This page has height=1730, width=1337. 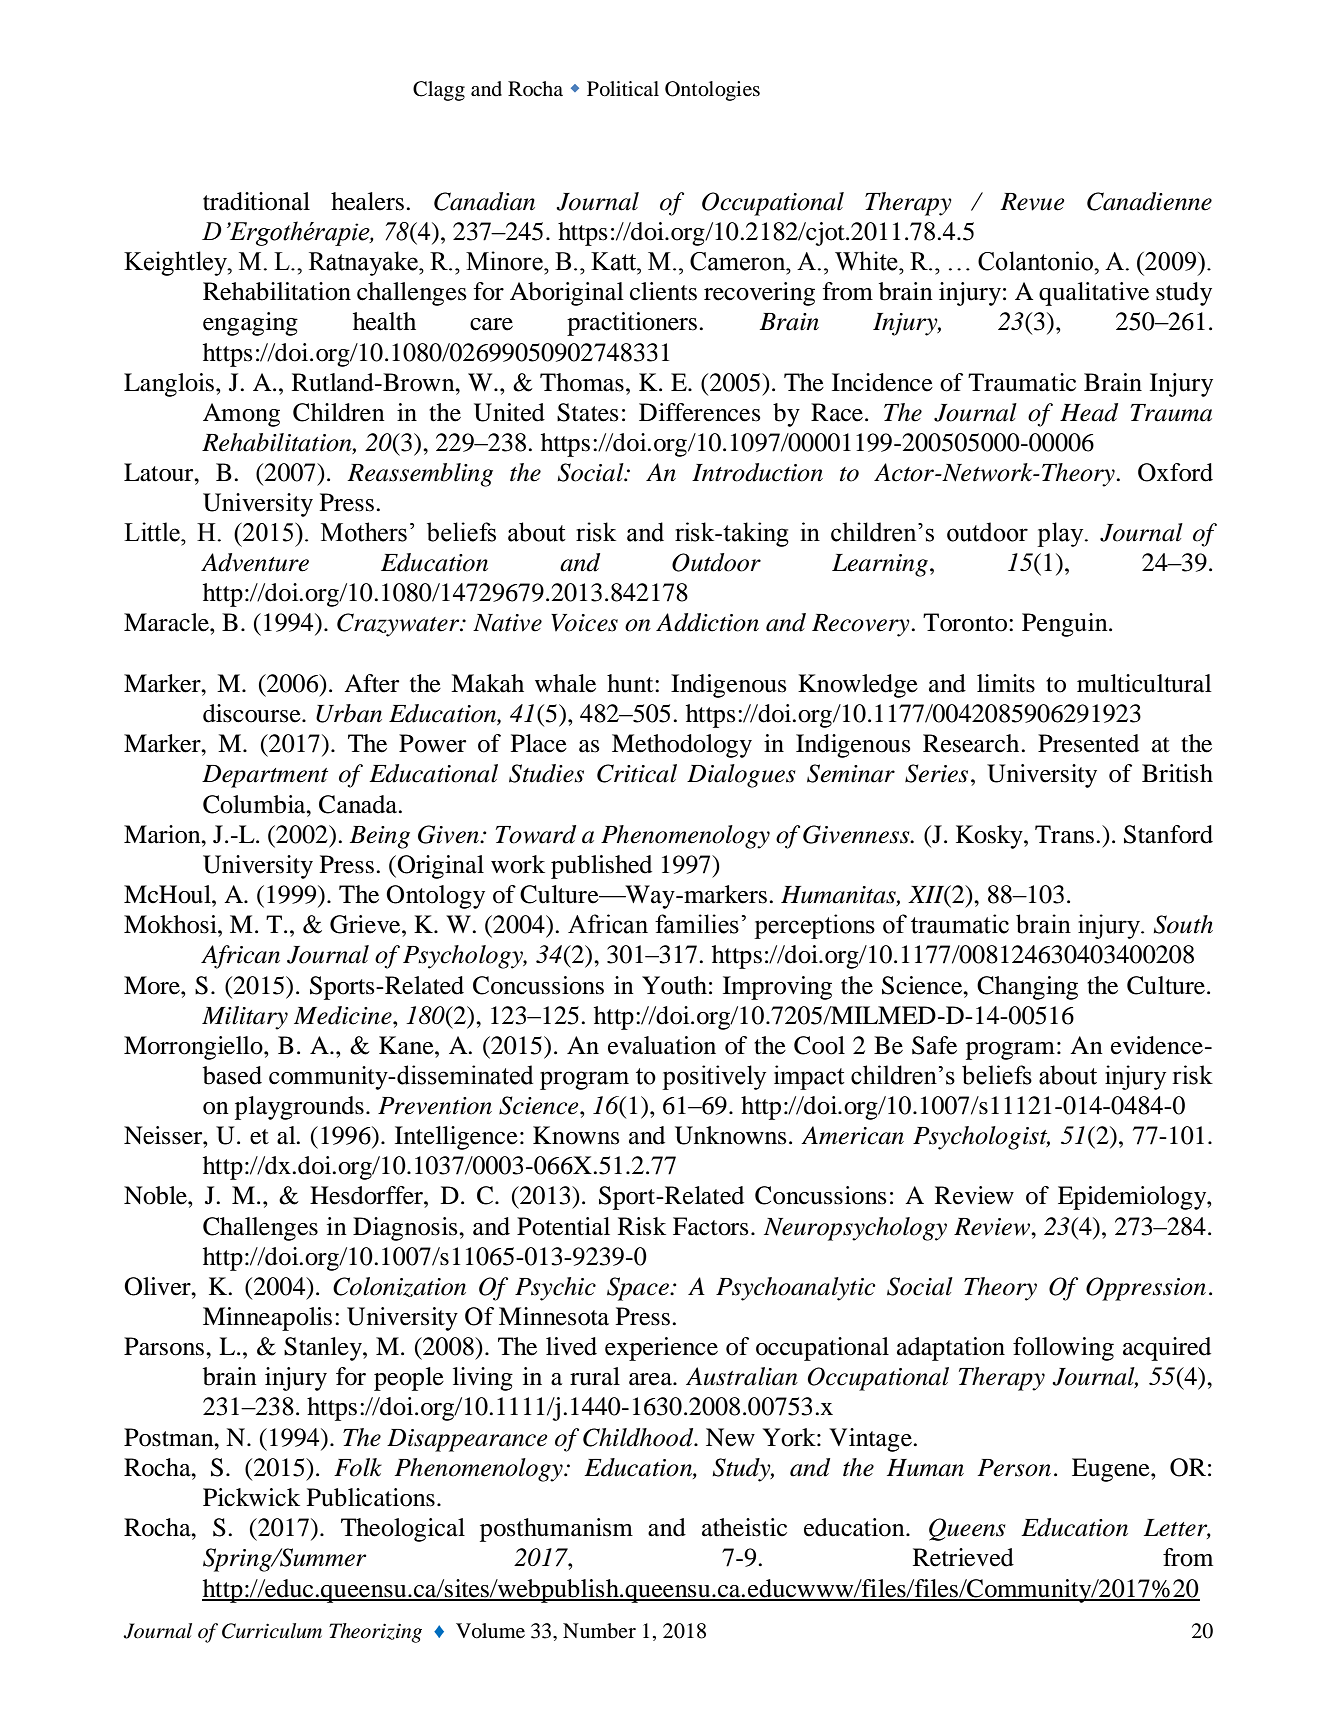 What do you see at coordinates (267, 1319) in the page?
I see `Minneapolis` at bounding box center [267, 1319].
